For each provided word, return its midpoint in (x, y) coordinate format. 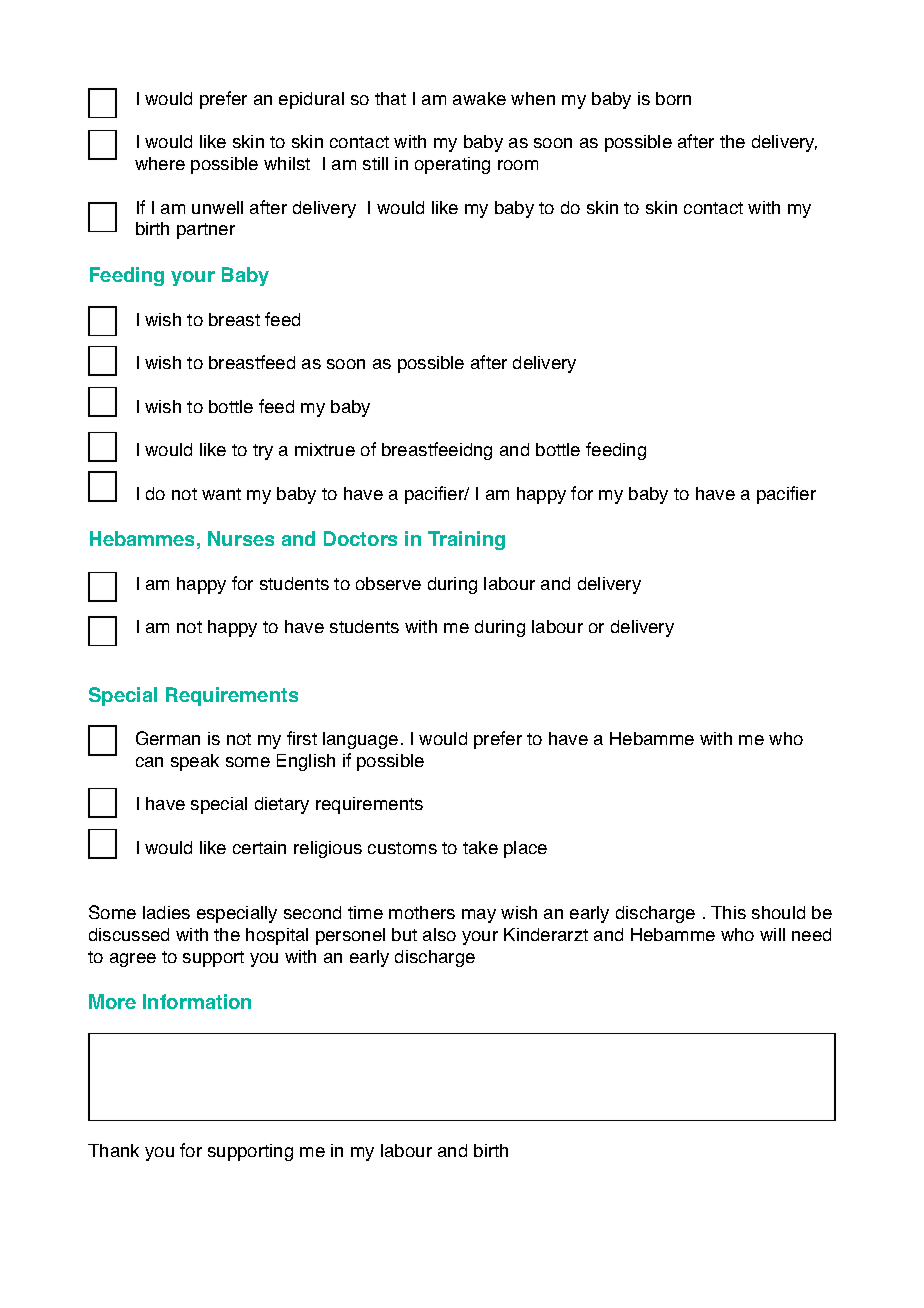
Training (466, 540)
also (439, 934)
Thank (113, 1150)
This (728, 912)
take (480, 847)
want (221, 494)
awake (479, 98)
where (160, 163)
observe (388, 583)
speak (195, 762)
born (673, 98)
